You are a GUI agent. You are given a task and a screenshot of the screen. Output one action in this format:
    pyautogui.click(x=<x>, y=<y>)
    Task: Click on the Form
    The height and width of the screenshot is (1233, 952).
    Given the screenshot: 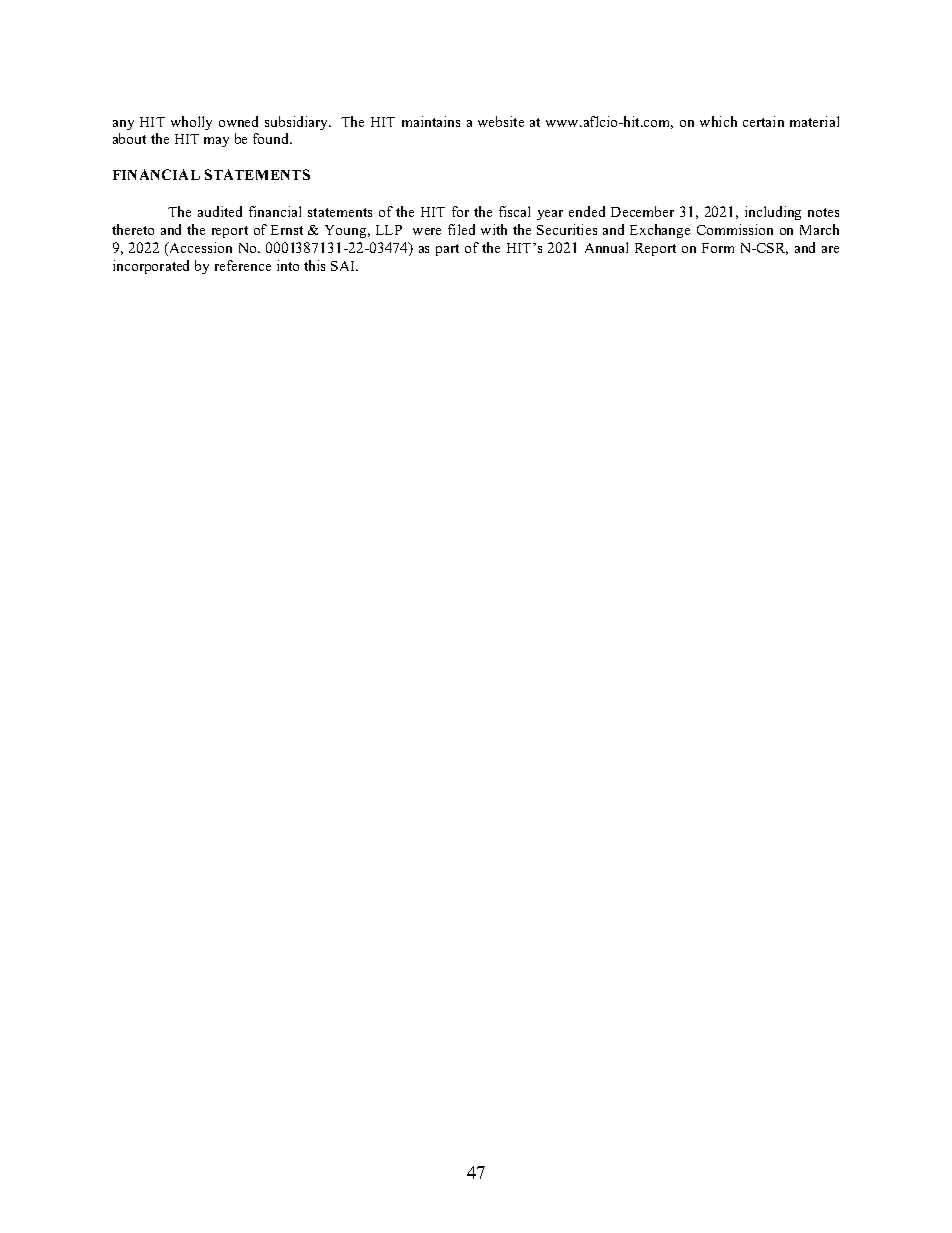 What is the action you would take?
    pyautogui.click(x=718, y=248)
